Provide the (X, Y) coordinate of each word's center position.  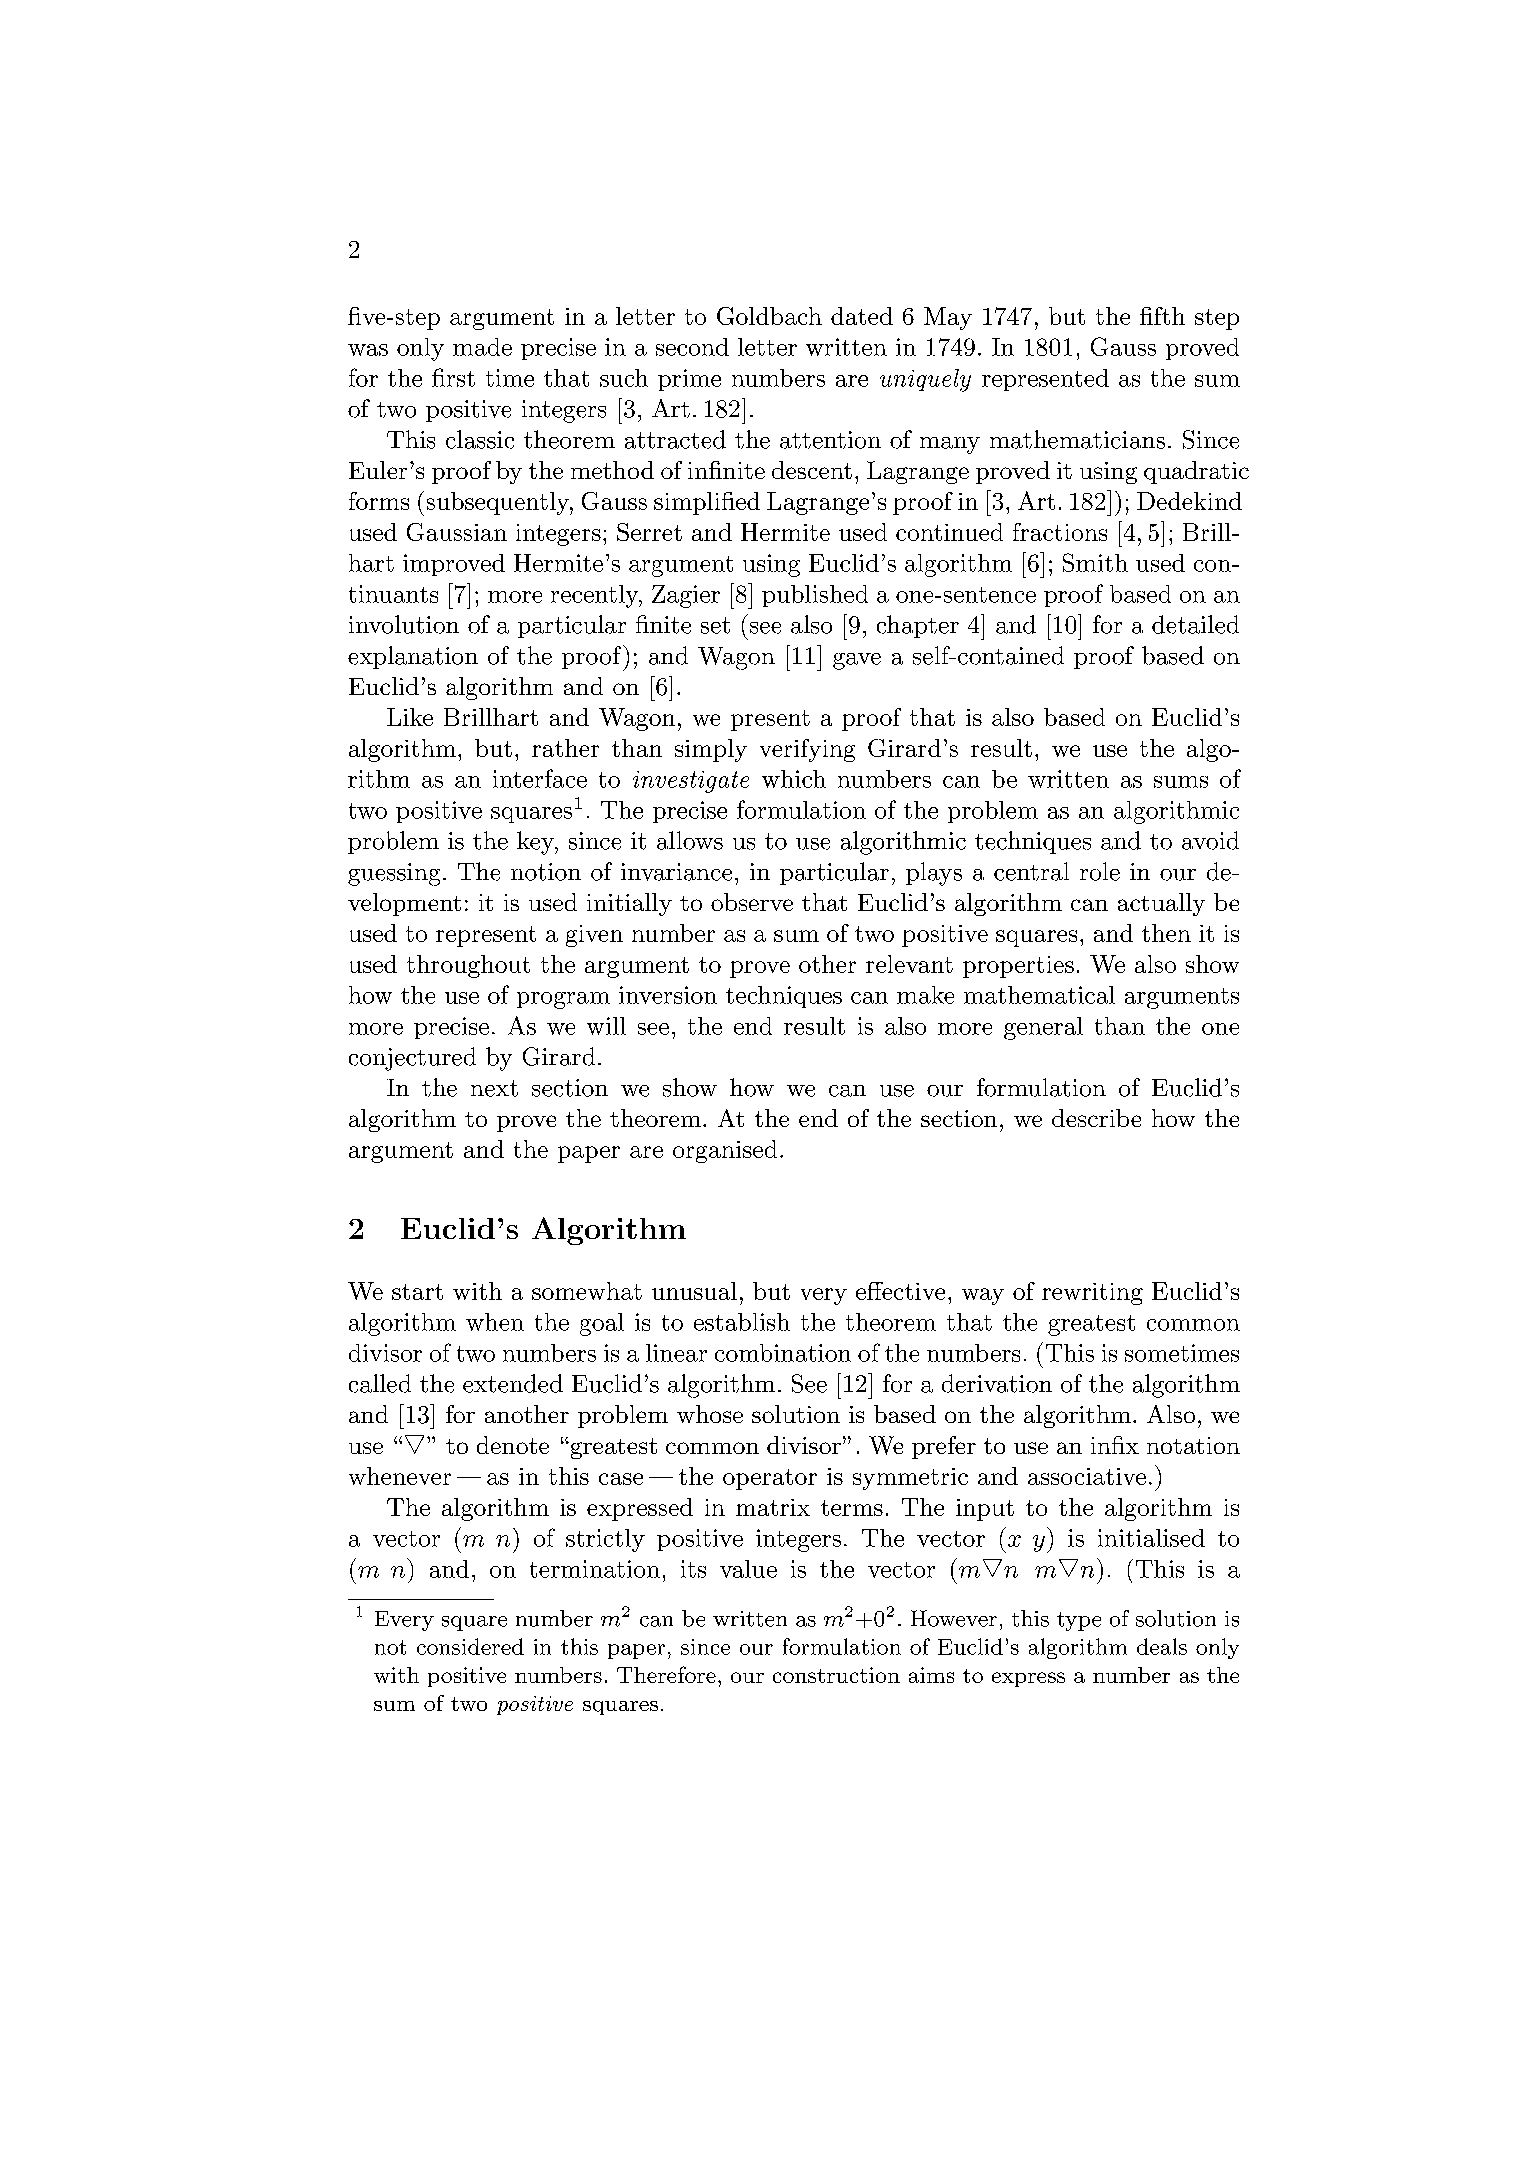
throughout (468, 966)
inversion (668, 995)
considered (470, 1646)
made (482, 347)
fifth (1162, 316)
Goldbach (769, 316)
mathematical (1039, 995)
